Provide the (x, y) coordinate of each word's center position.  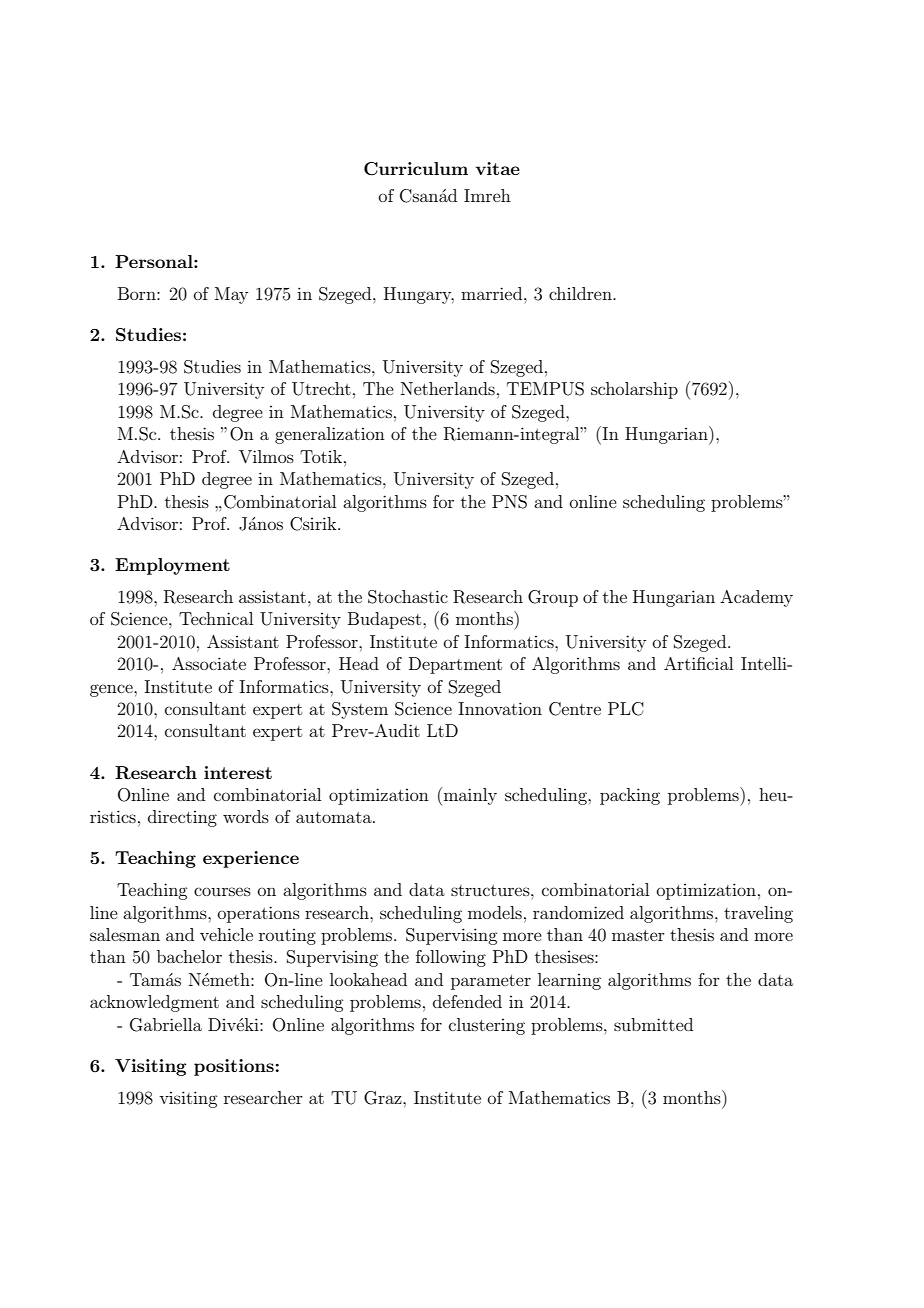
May (231, 295)
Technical (216, 618)
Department (455, 665)
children (581, 293)
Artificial (698, 663)
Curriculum (416, 169)
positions (234, 1067)
